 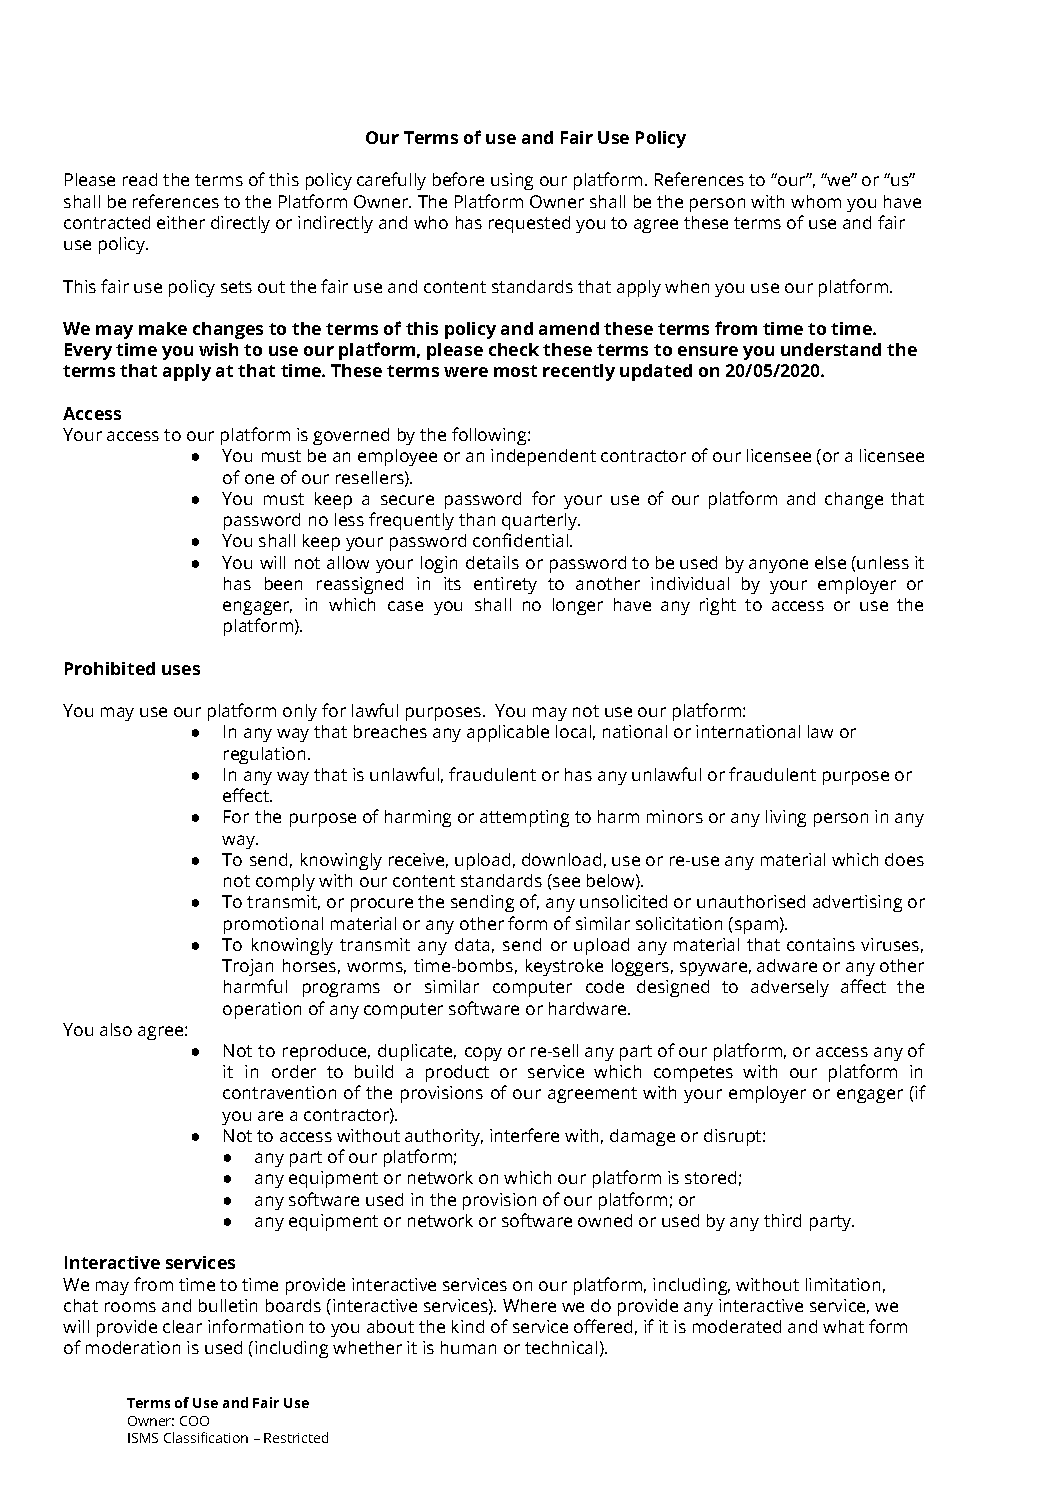 I want to click on attempting, so click(x=524, y=818).
